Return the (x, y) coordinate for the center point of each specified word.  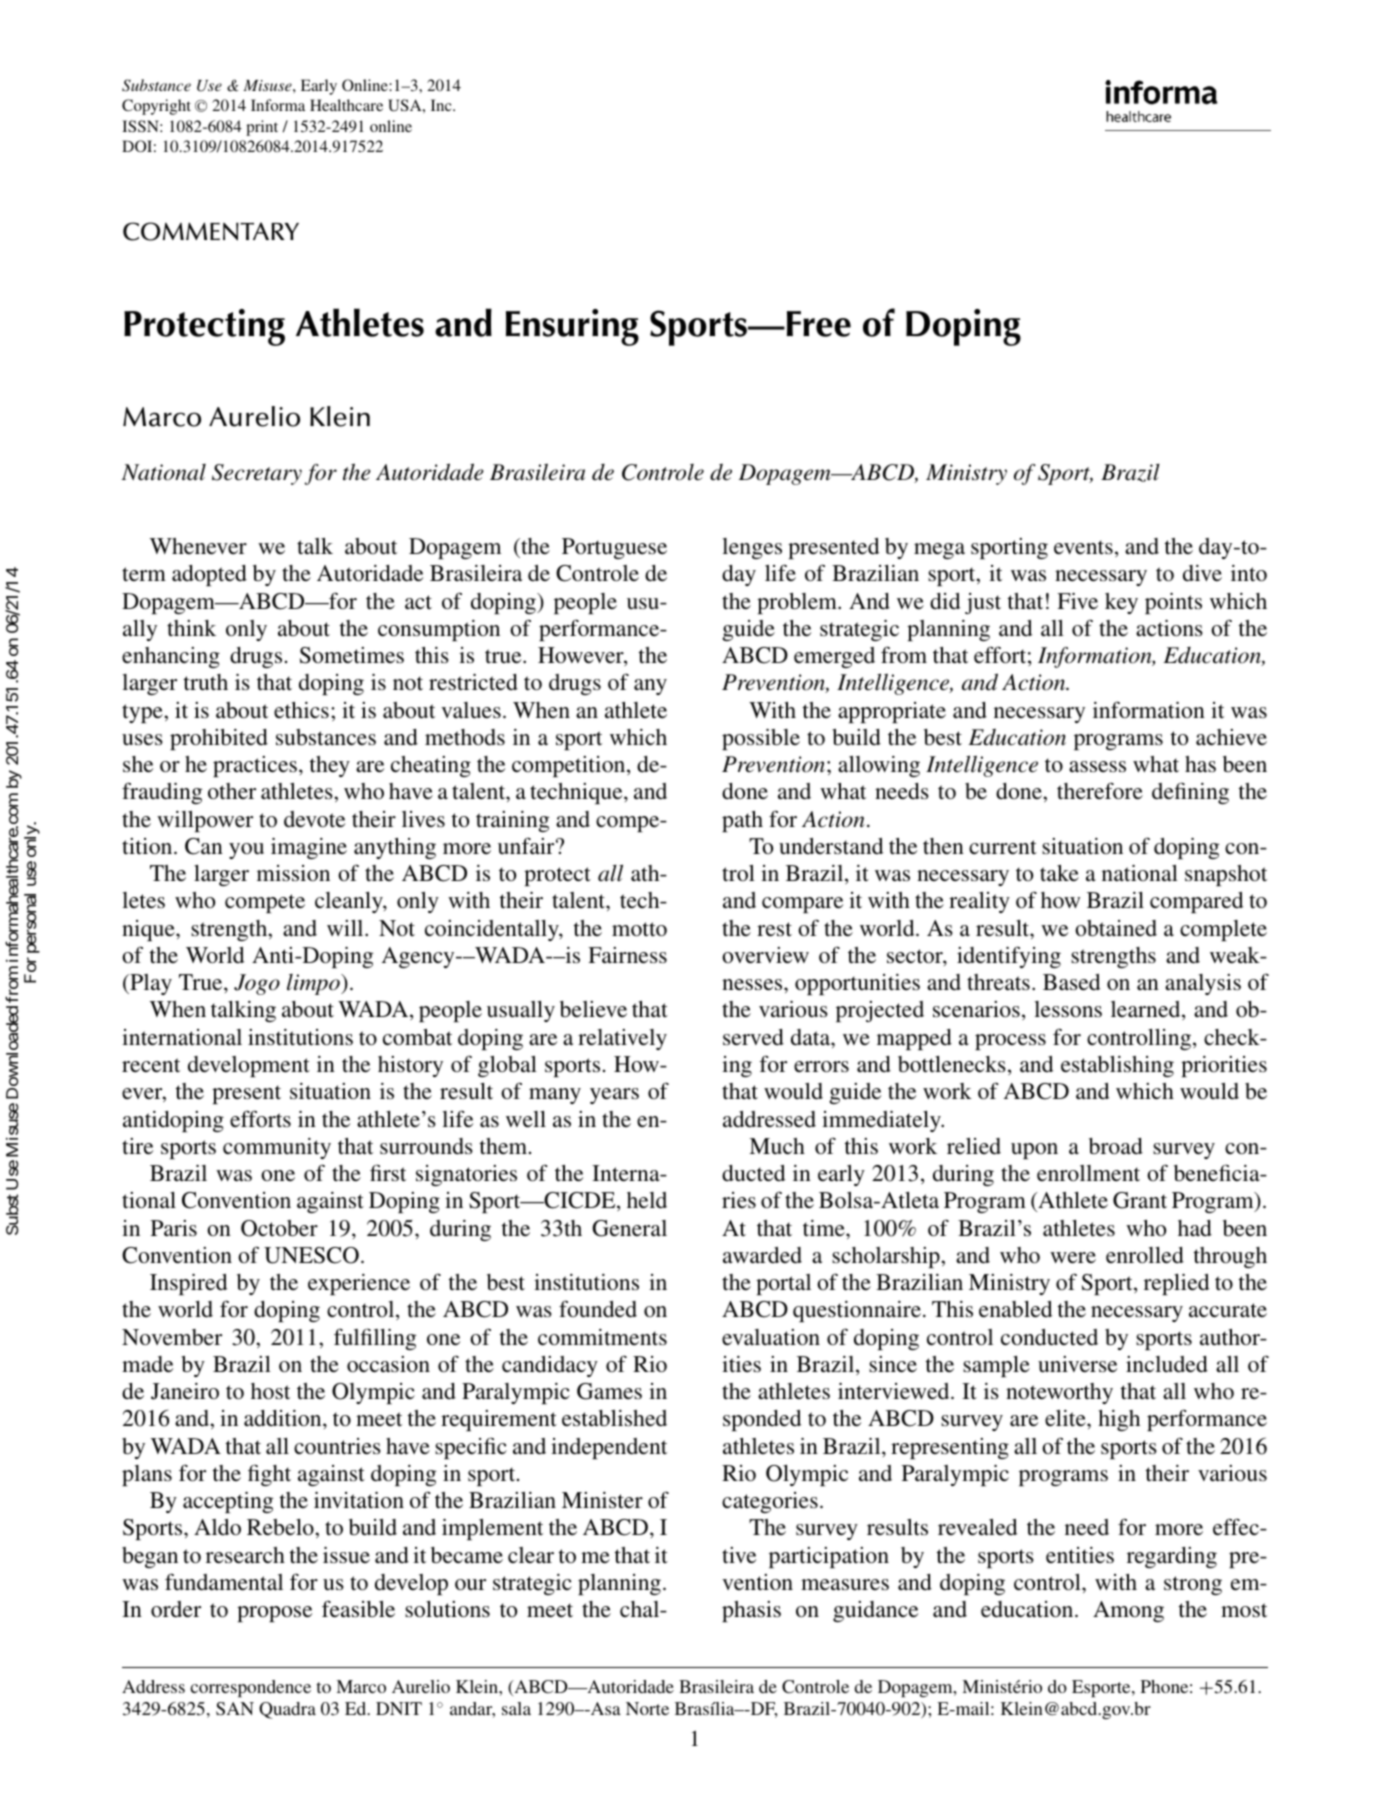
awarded (762, 1255)
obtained (1116, 928)
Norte (647, 1708)
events (1083, 547)
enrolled (1145, 1255)
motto (639, 929)
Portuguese (614, 548)
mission (293, 873)
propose (274, 1614)
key (1121, 603)
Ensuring (572, 327)
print (262, 128)
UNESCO (311, 1255)
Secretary (257, 474)
